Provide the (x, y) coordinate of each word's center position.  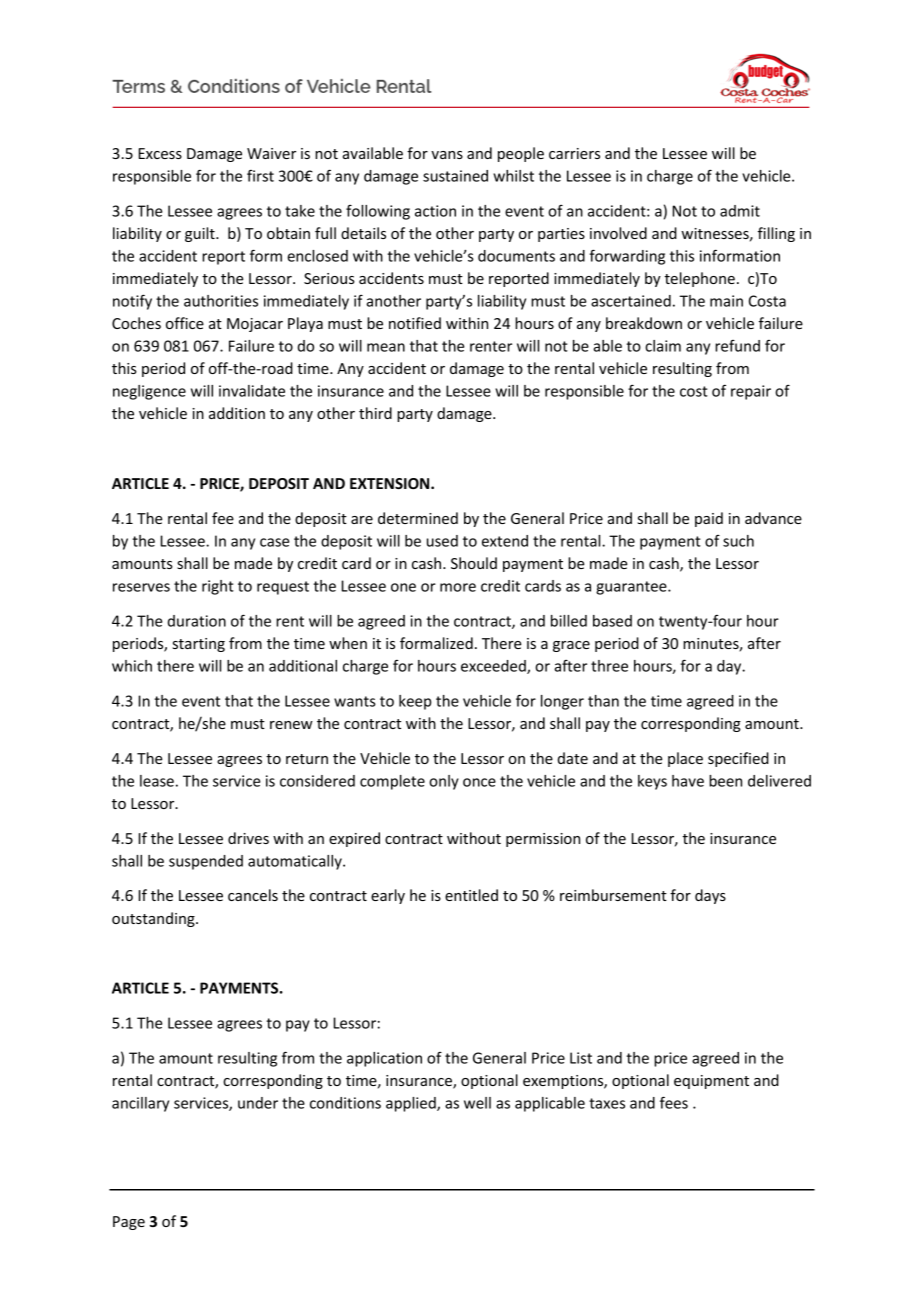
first (260, 176)
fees (674, 1102)
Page (129, 1223)
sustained (455, 176)
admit (740, 211)
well (477, 1103)
